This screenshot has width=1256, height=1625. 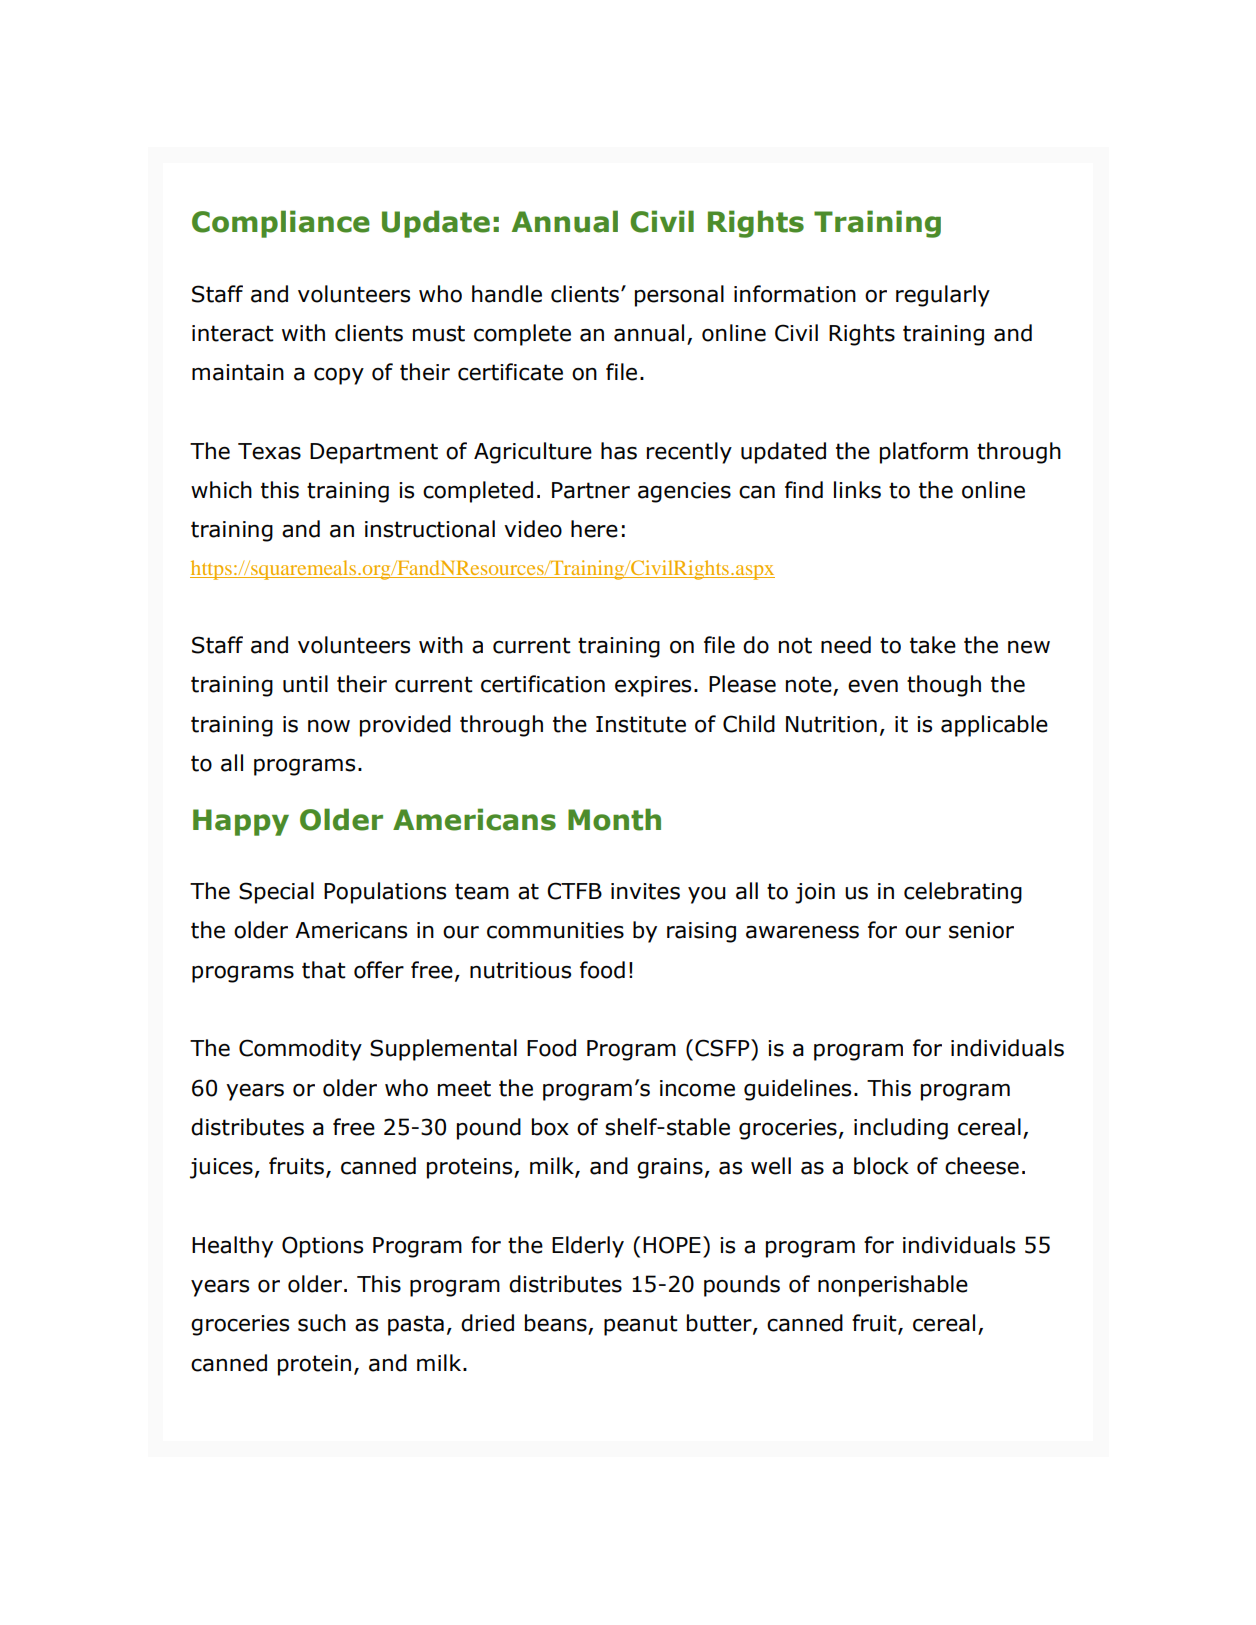 I want to click on such, so click(x=322, y=1323).
